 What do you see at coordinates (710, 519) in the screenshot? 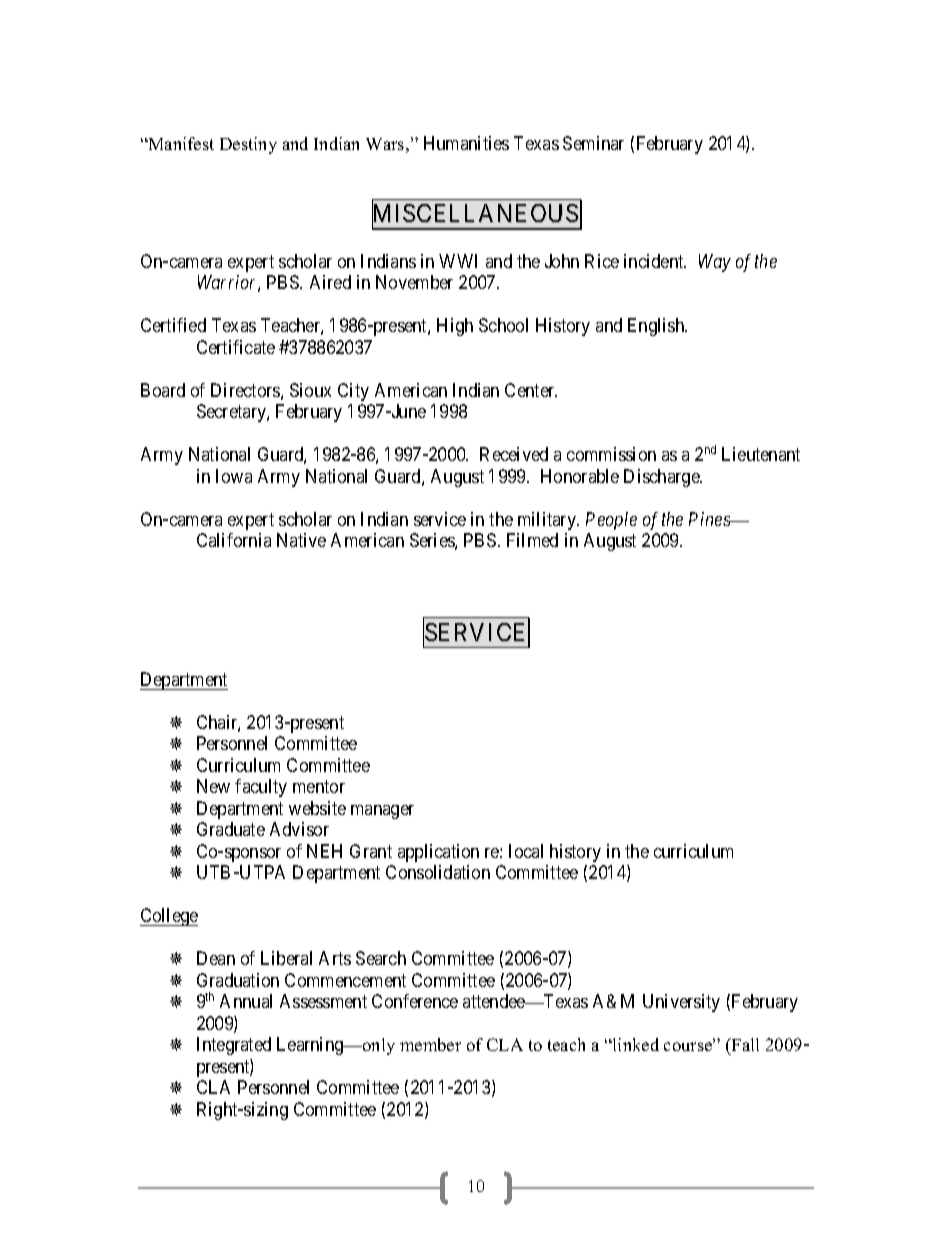
I see `Pines` at bounding box center [710, 519].
